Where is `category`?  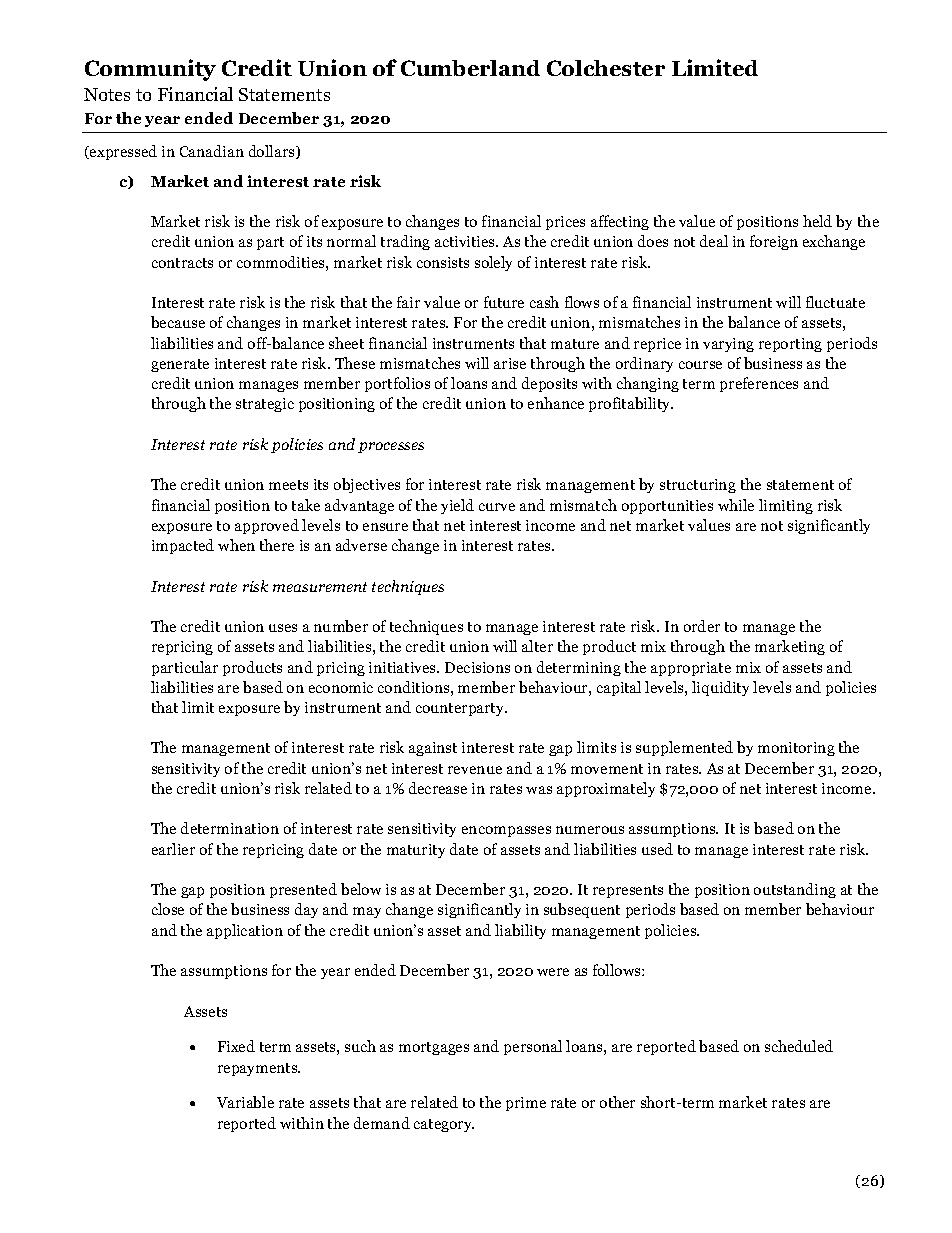
category is located at coordinates (444, 1125).
